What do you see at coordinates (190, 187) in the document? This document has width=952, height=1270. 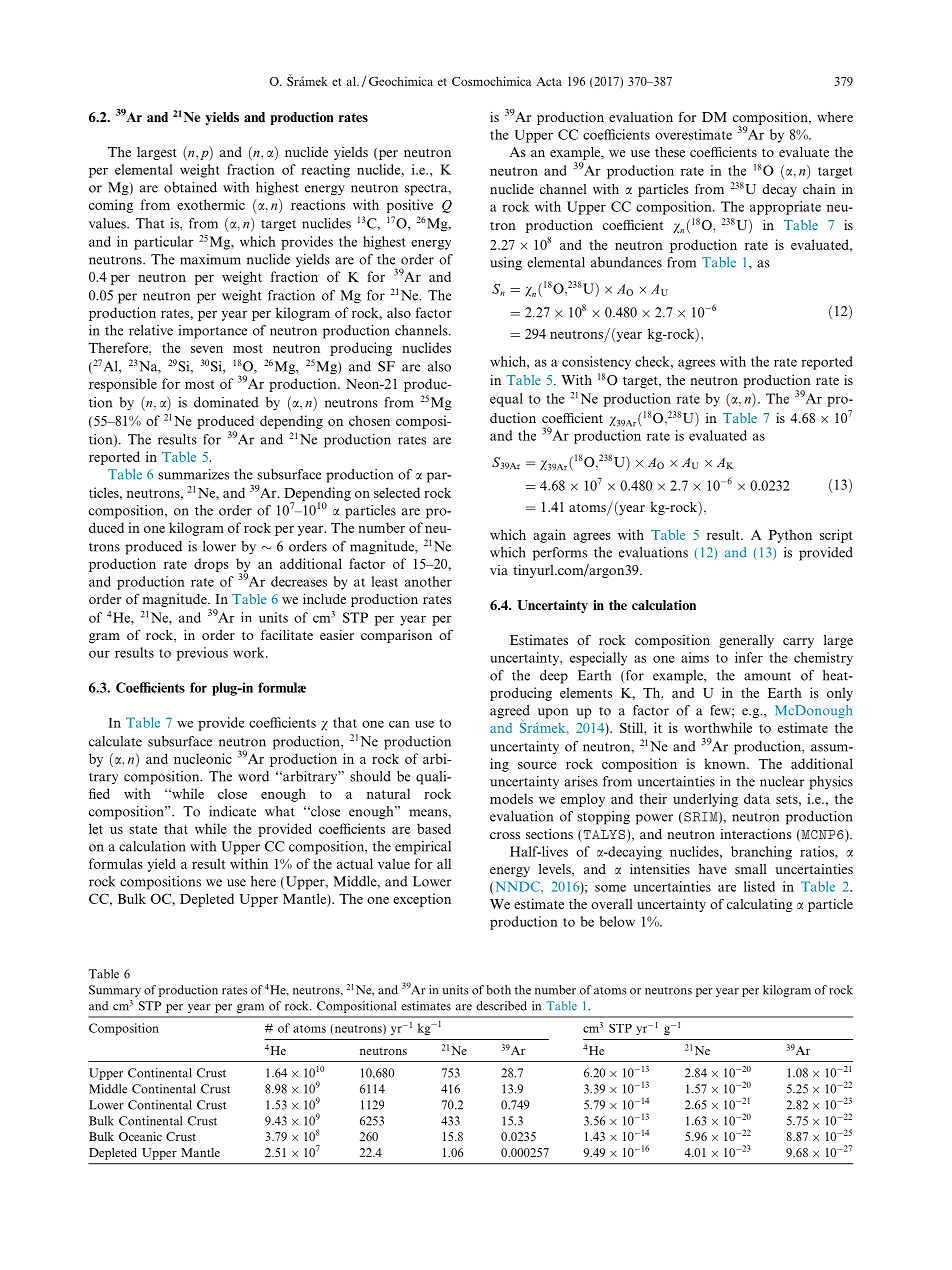 I see `obtained` at bounding box center [190, 187].
